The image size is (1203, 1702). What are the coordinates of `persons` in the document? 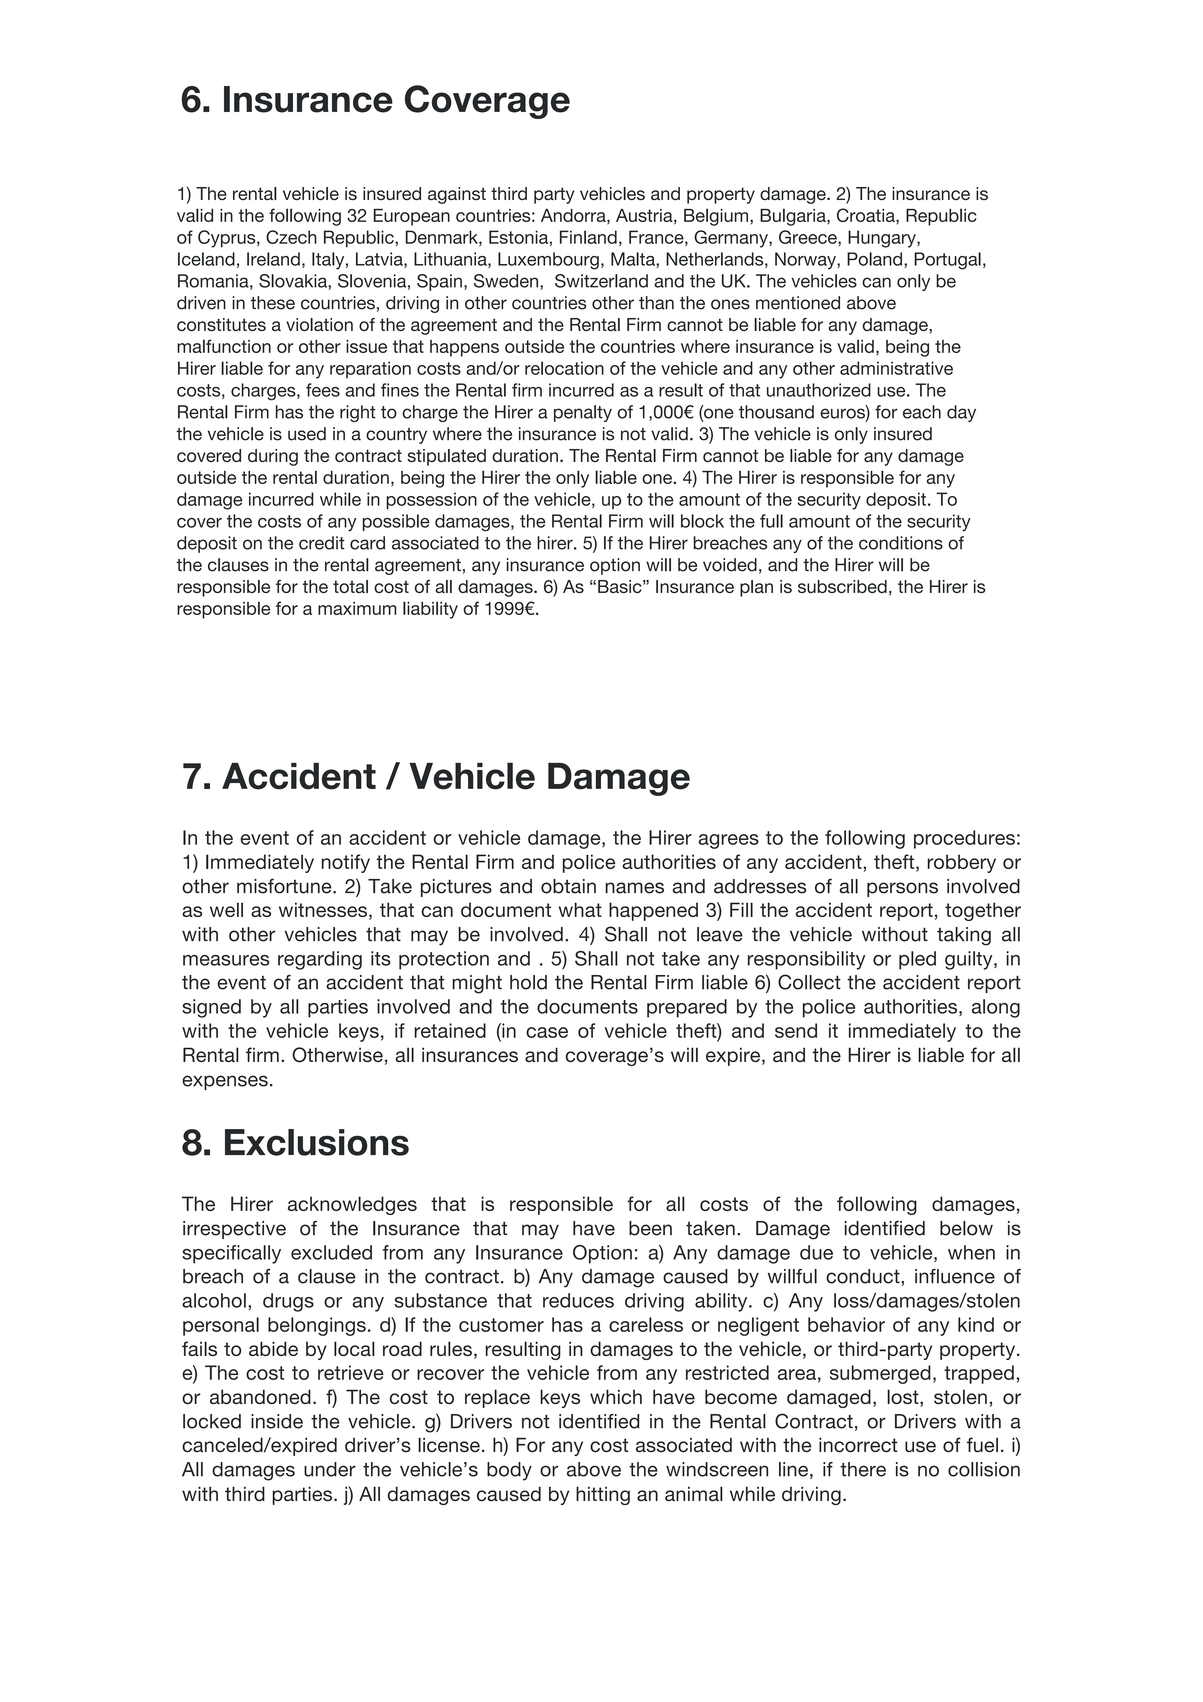 It's located at (902, 889).
